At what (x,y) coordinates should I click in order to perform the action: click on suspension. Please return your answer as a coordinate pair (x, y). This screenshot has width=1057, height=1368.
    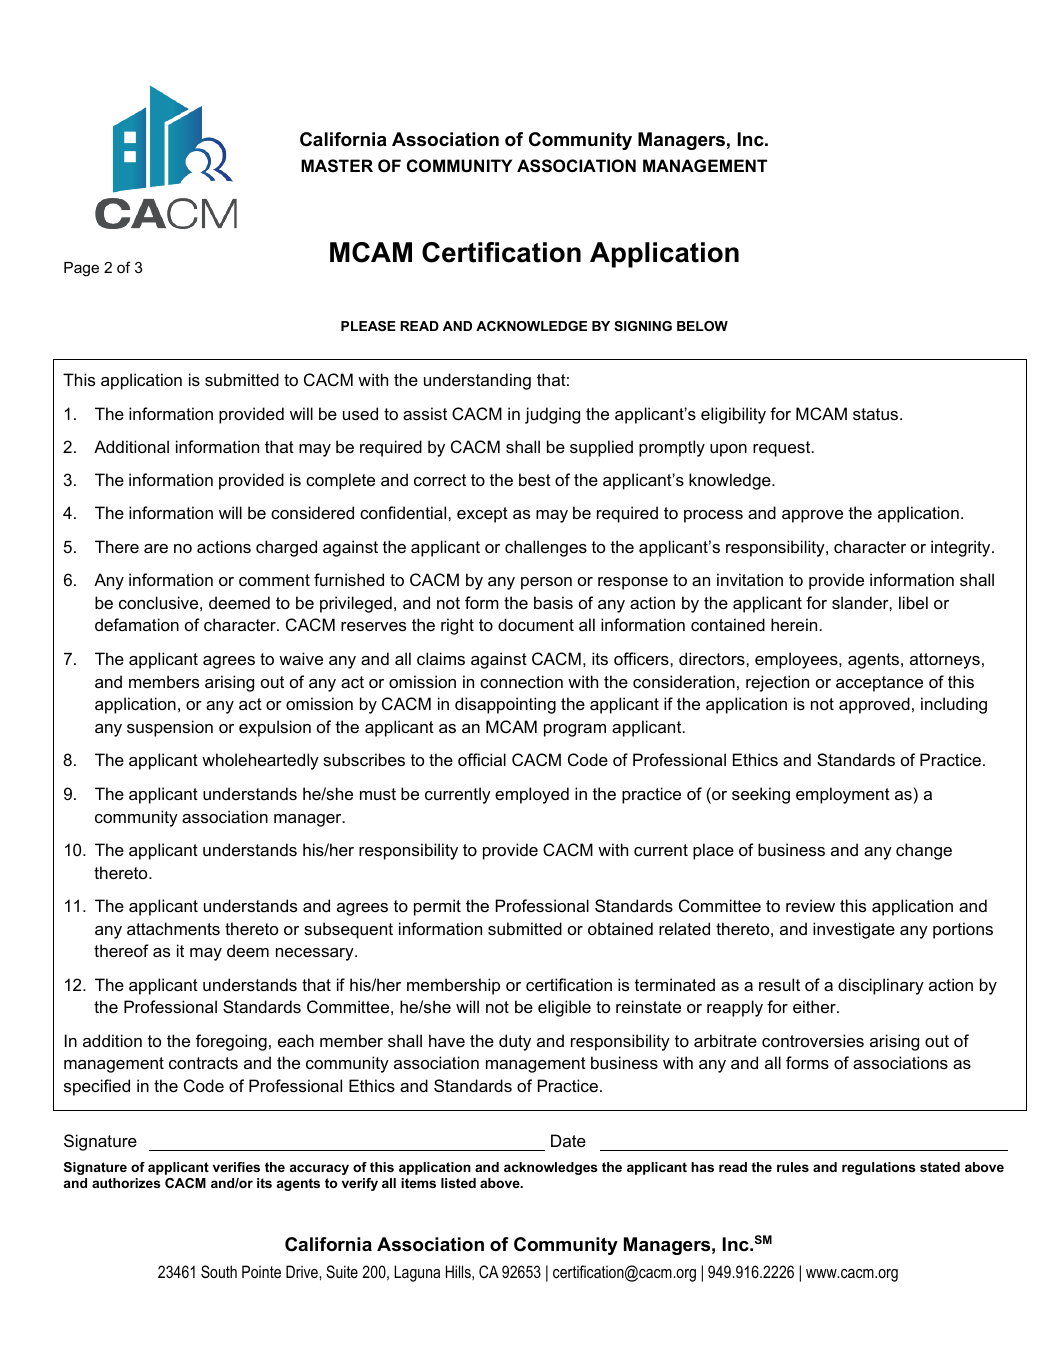
    Looking at the image, I should click on (170, 728).
